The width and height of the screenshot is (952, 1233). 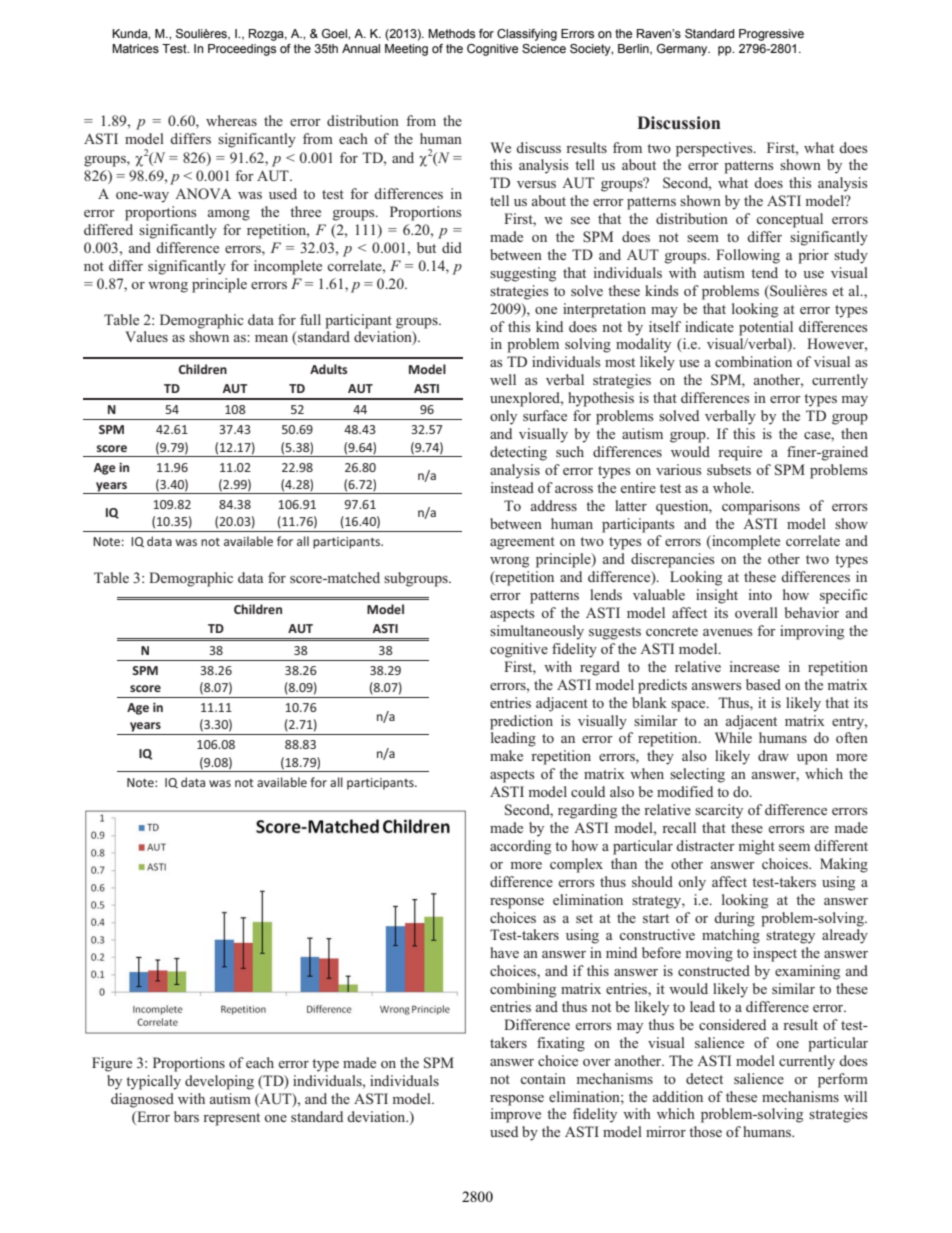 What do you see at coordinates (766, 328) in the screenshot?
I see `potential` at bounding box center [766, 328].
